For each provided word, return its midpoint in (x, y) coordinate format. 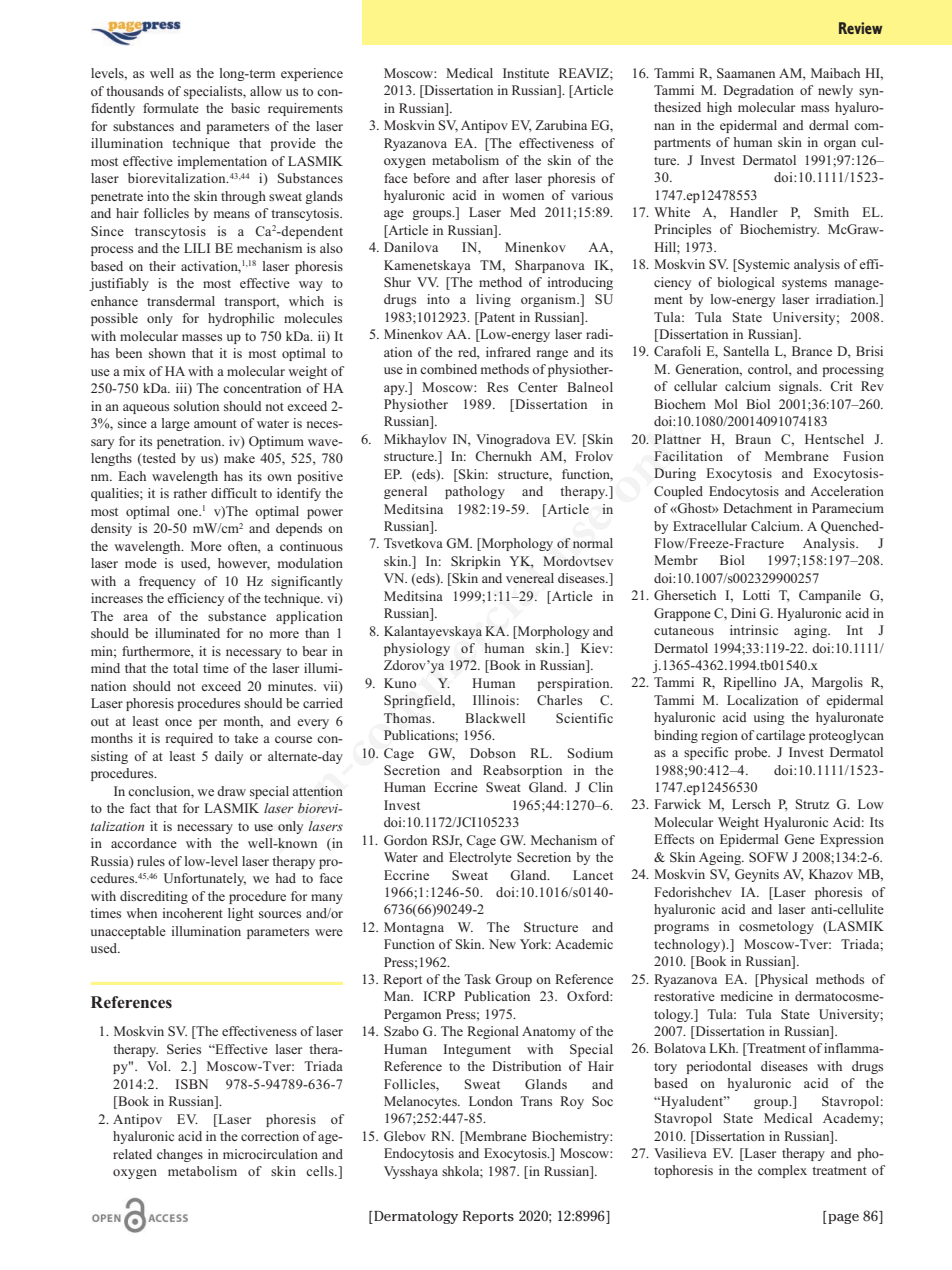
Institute (526, 73)
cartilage (780, 736)
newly (835, 91)
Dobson (493, 753)
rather (190, 493)
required (189, 739)
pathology (475, 492)
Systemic (763, 265)
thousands (135, 91)
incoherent (193, 913)
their (162, 266)
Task (477, 979)
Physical (783, 980)
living (493, 300)
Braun (753, 439)
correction (270, 1136)
